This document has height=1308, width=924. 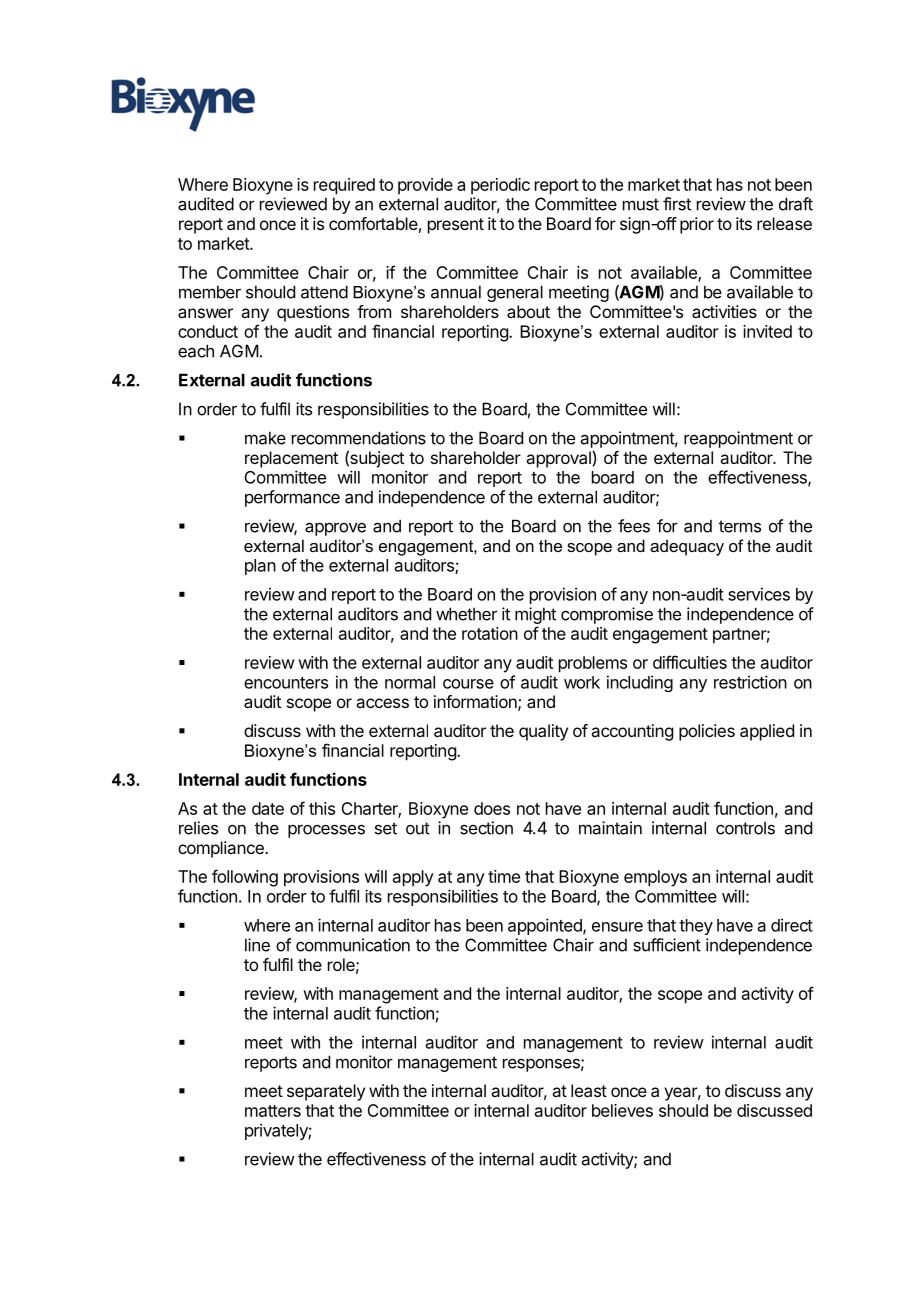 I want to click on periodic, so click(x=500, y=186).
